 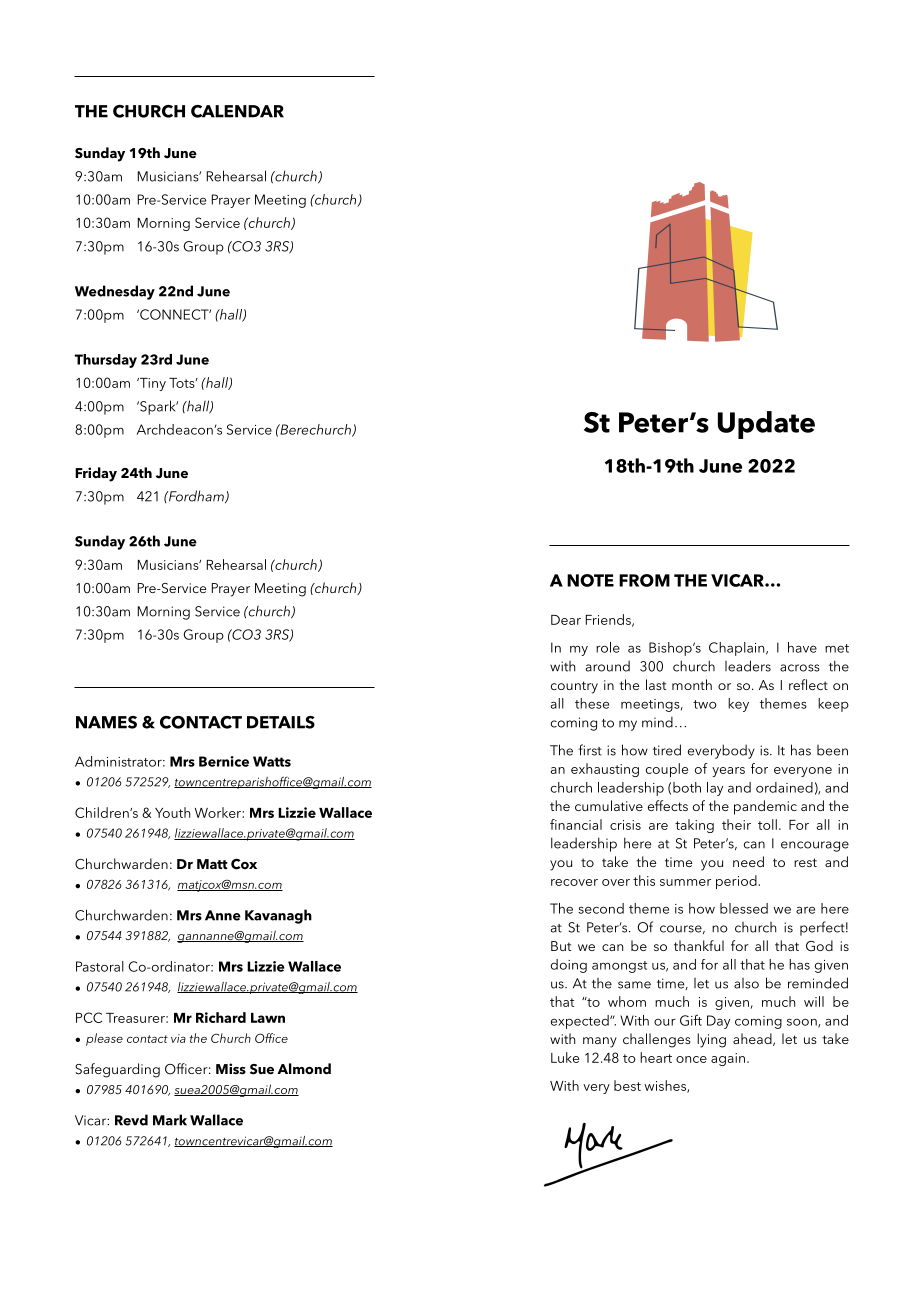 I want to click on Luke, so click(x=565, y=1057).
